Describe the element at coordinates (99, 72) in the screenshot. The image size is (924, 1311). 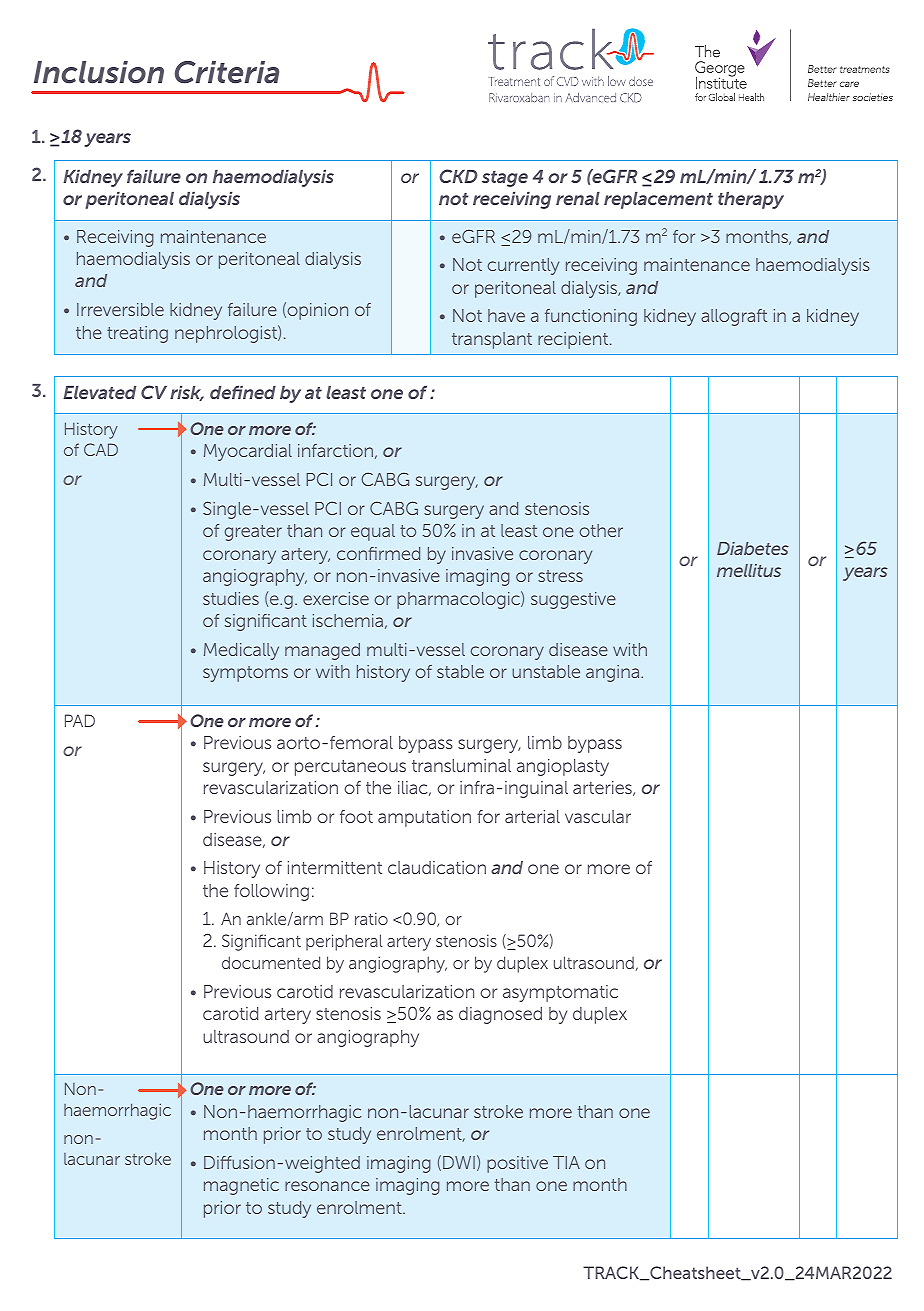
I see `Inclusion` at that location.
